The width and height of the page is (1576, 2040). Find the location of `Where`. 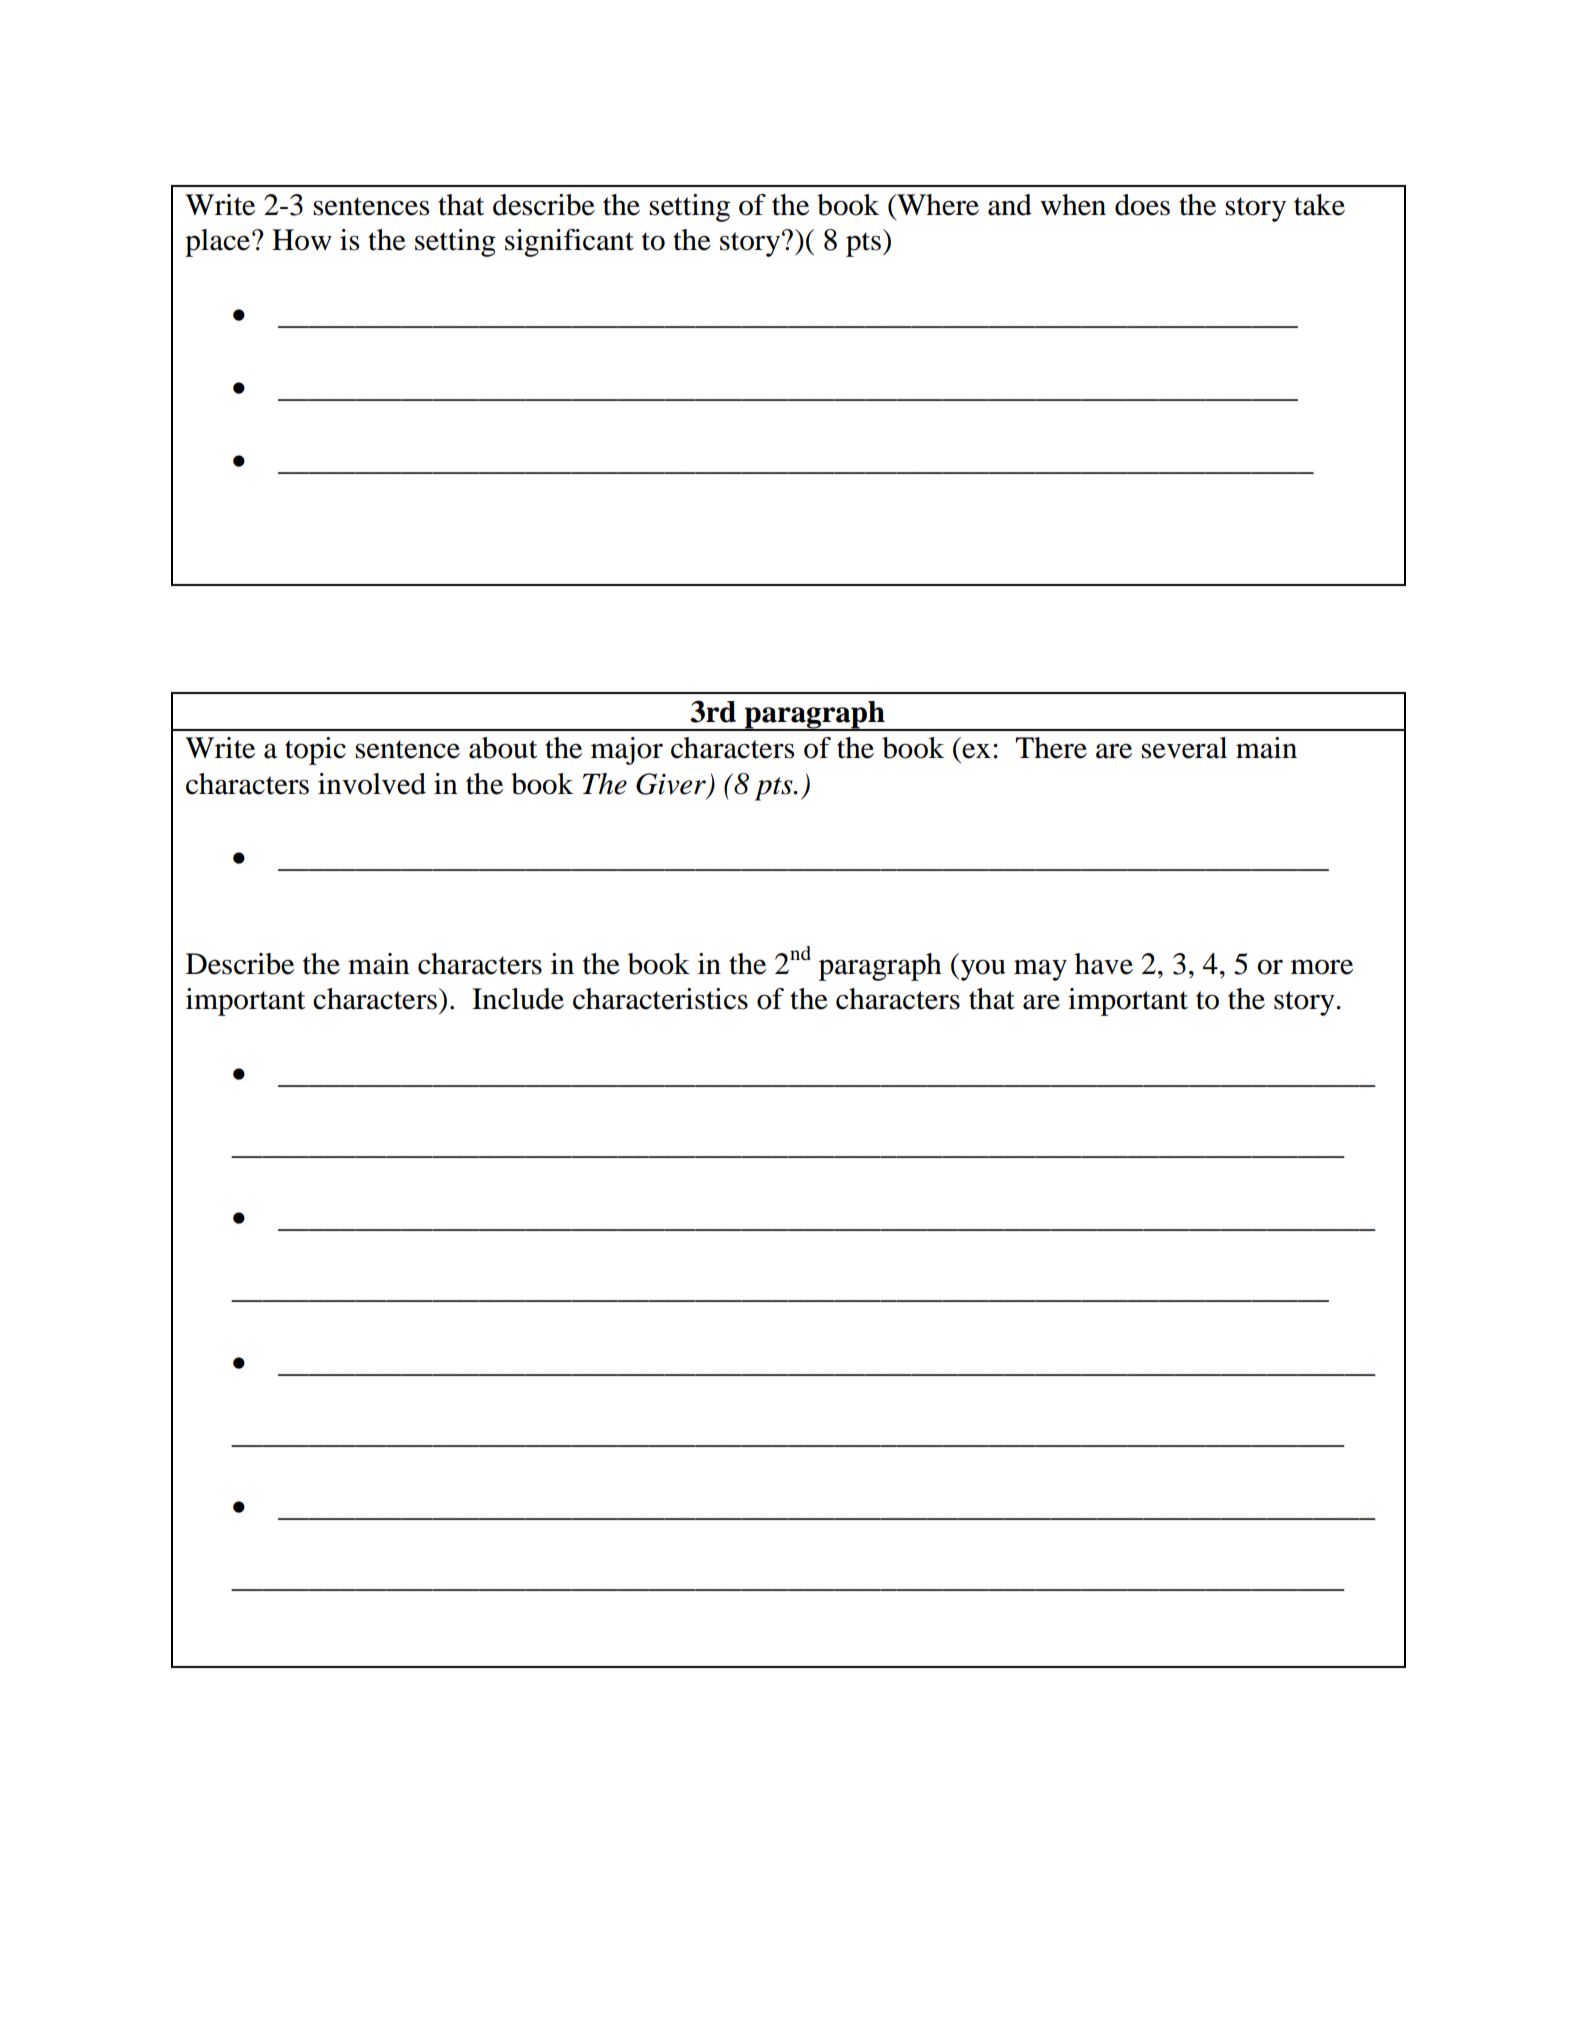

Where is located at coordinates (937, 205).
